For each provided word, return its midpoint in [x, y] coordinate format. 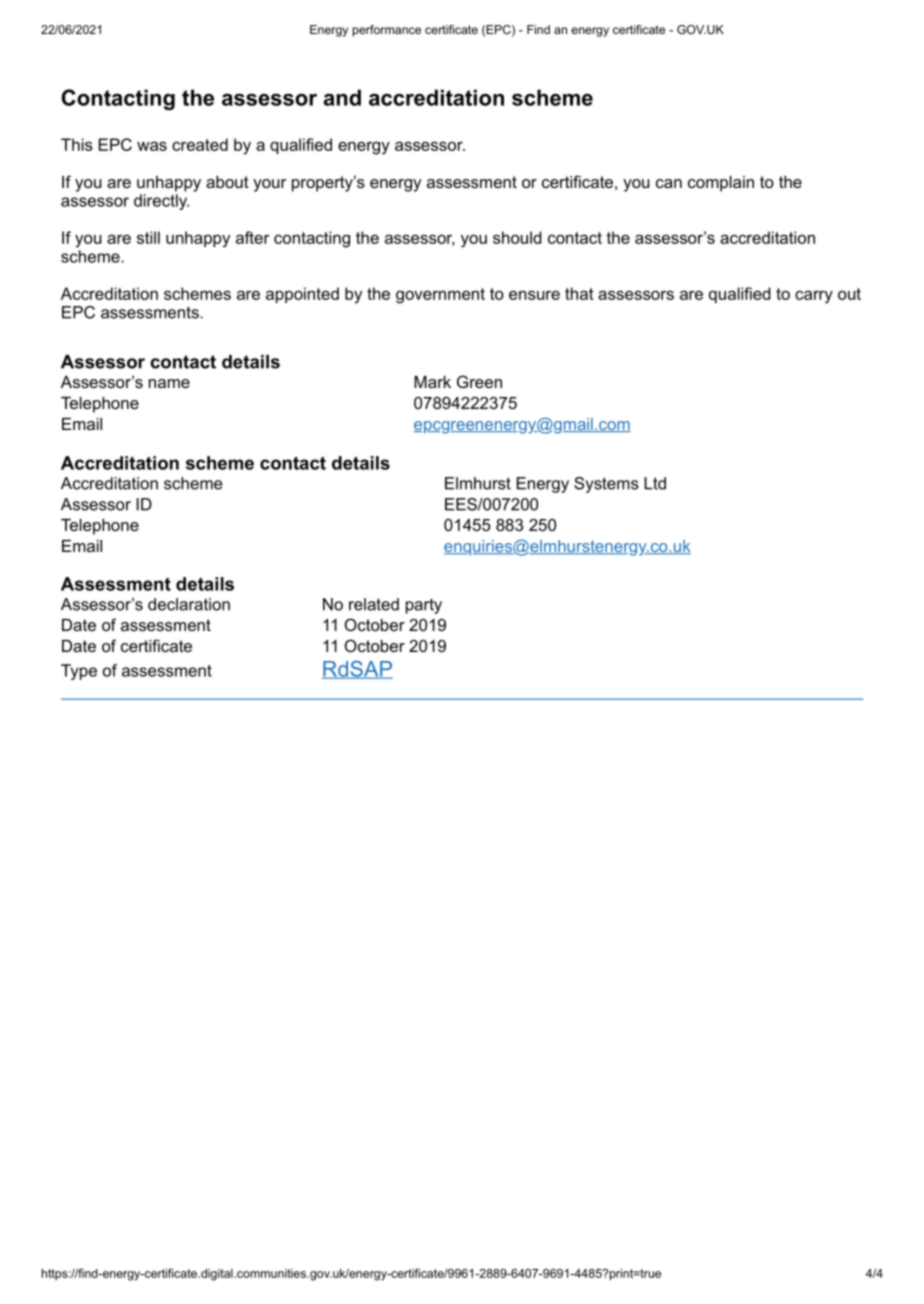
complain [721, 184]
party [424, 606]
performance [387, 31]
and [342, 97]
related [374, 604]
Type [79, 672]
